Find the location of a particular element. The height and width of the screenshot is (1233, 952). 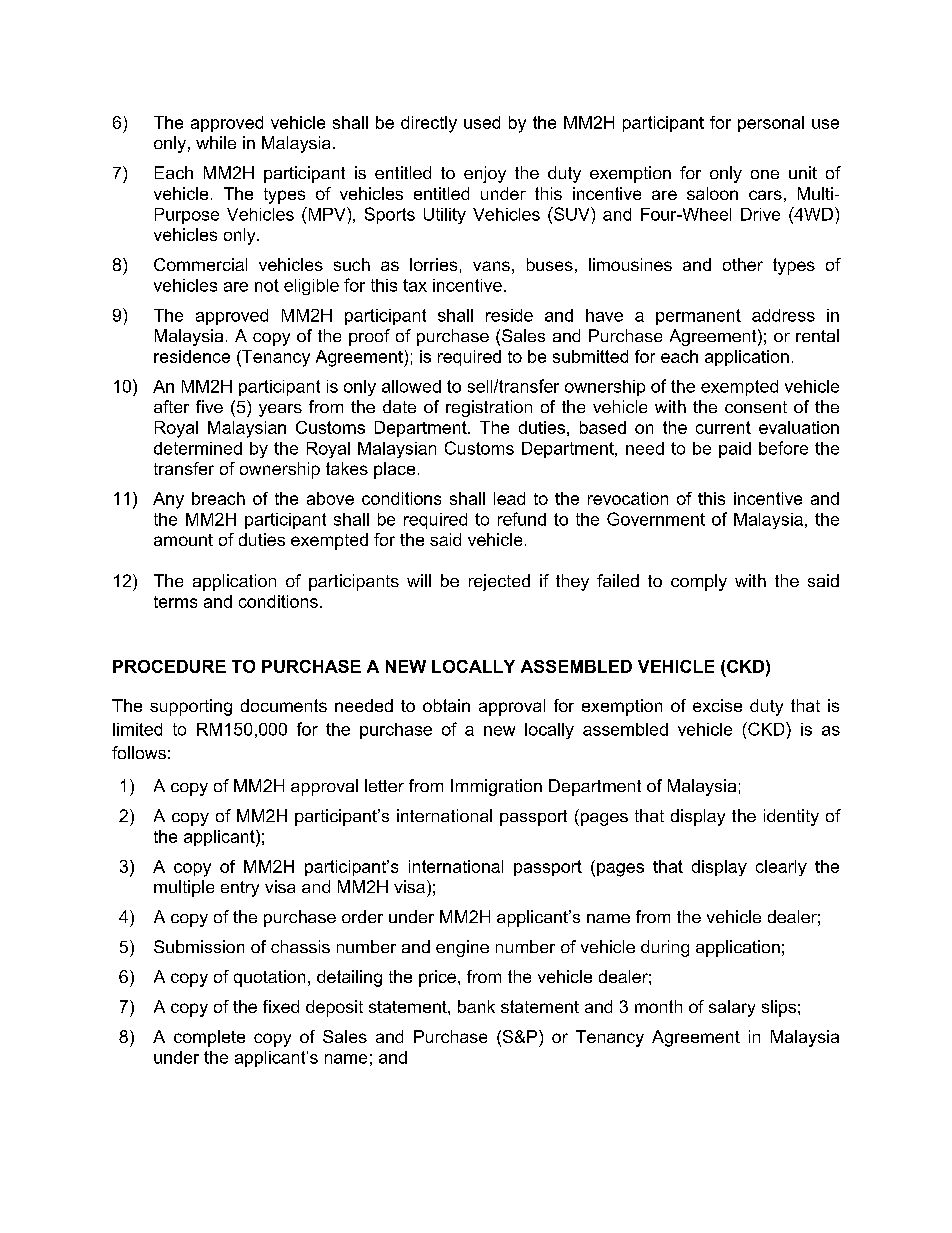

one is located at coordinates (765, 174).
